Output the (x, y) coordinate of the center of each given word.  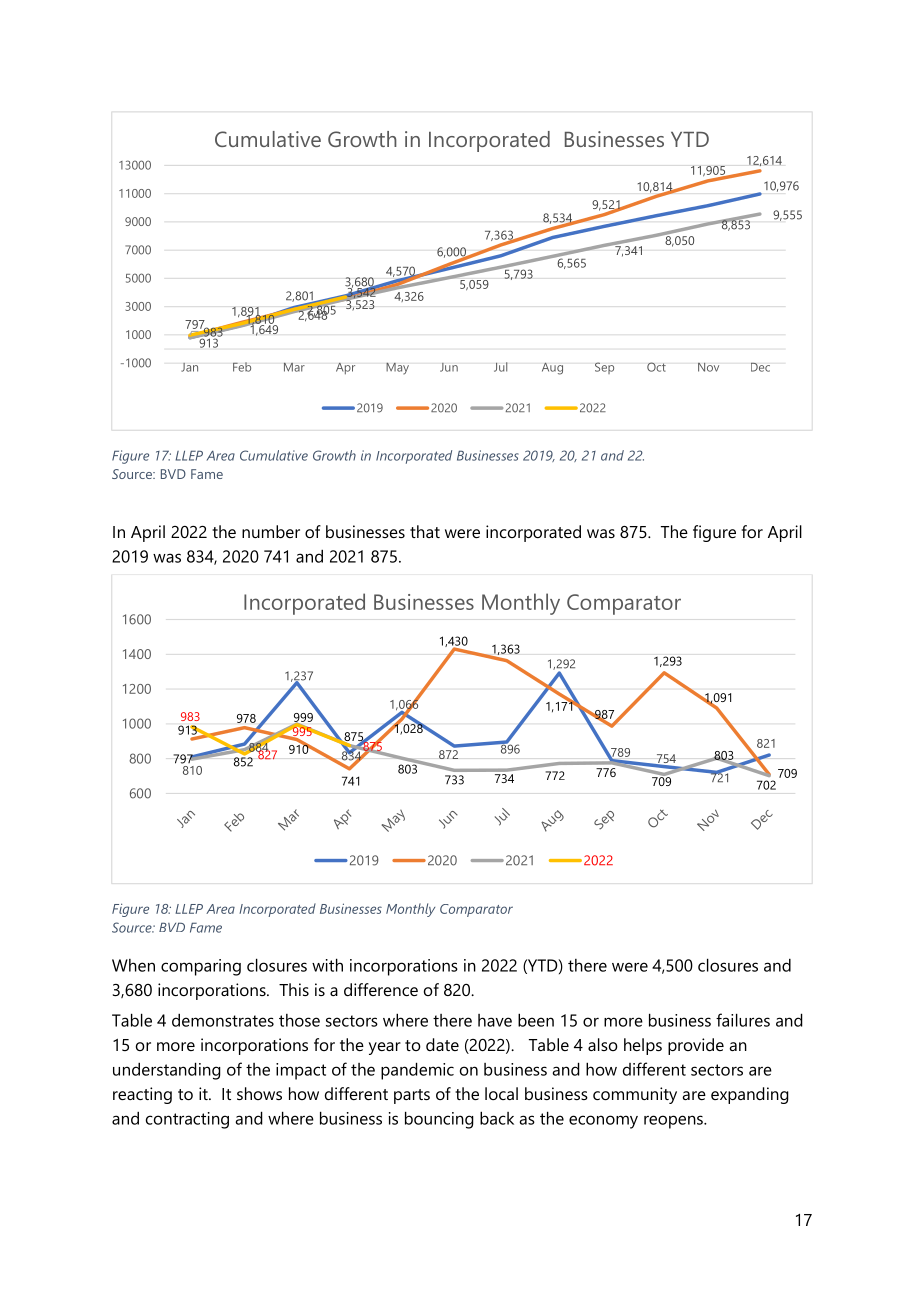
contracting (187, 1120)
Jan (189, 367)
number (271, 531)
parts (412, 1096)
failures (743, 1020)
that (425, 531)
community (635, 1095)
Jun (449, 367)
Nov (708, 367)
